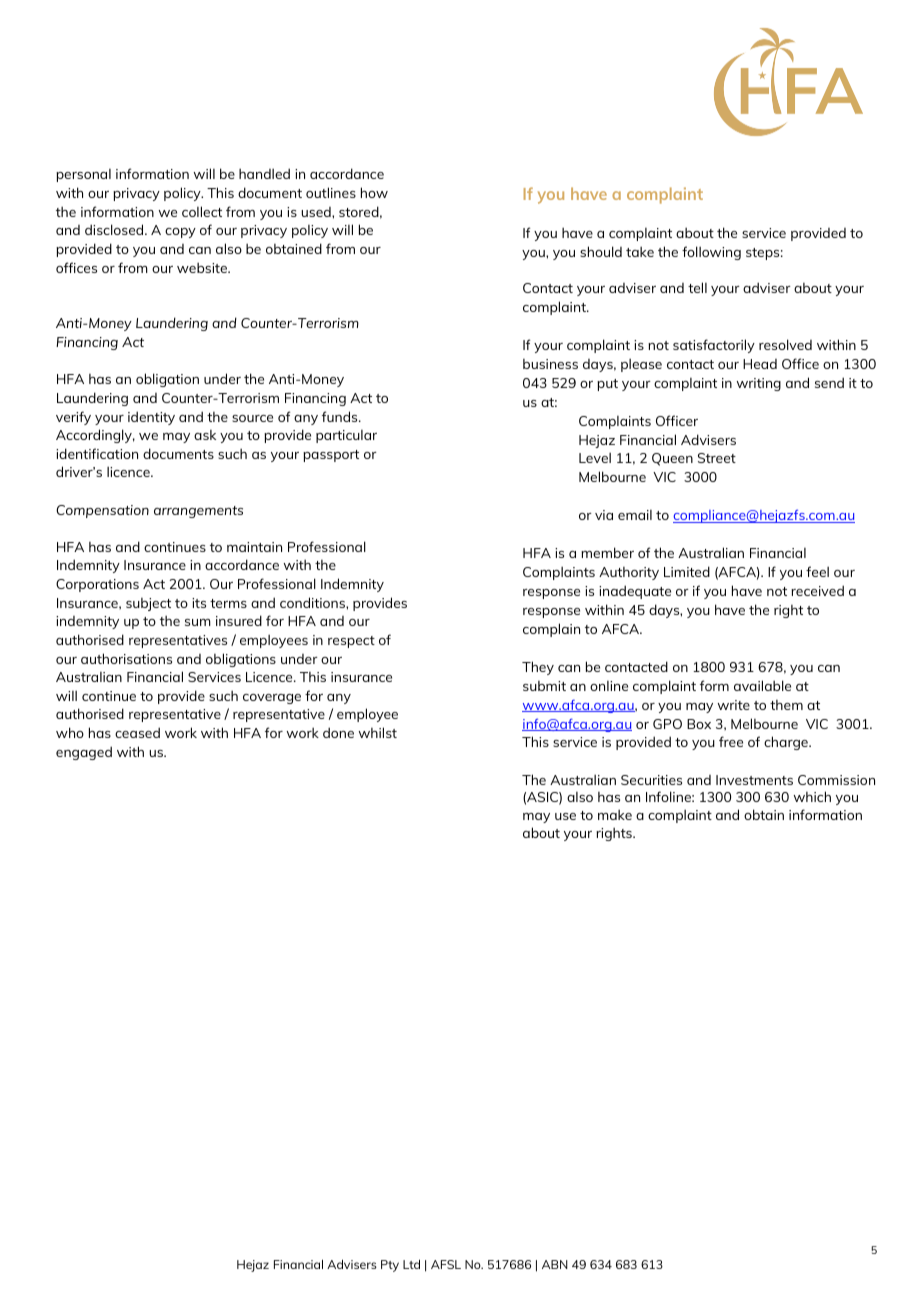 This page has height=1307, width=924. What do you see at coordinates (411, 1264) in the page?
I see `Ltd` at bounding box center [411, 1264].
